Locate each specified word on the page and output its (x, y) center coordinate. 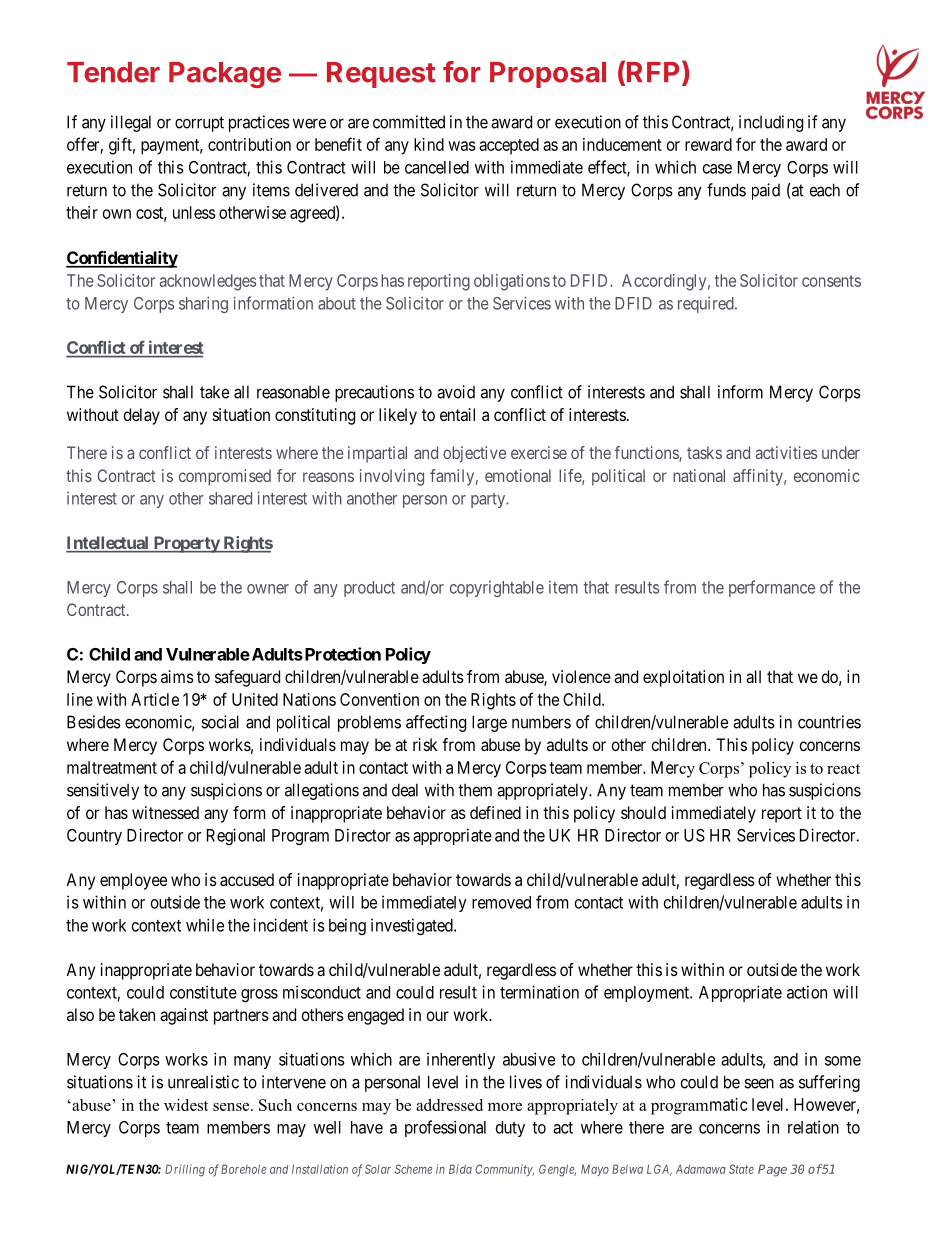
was (462, 146)
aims (177, 676)
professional (445, 1128)
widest (186, 1105)
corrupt (199, 124)
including (771, 123)
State (741, 1169)
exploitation (683, 678)
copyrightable (497, 589)
